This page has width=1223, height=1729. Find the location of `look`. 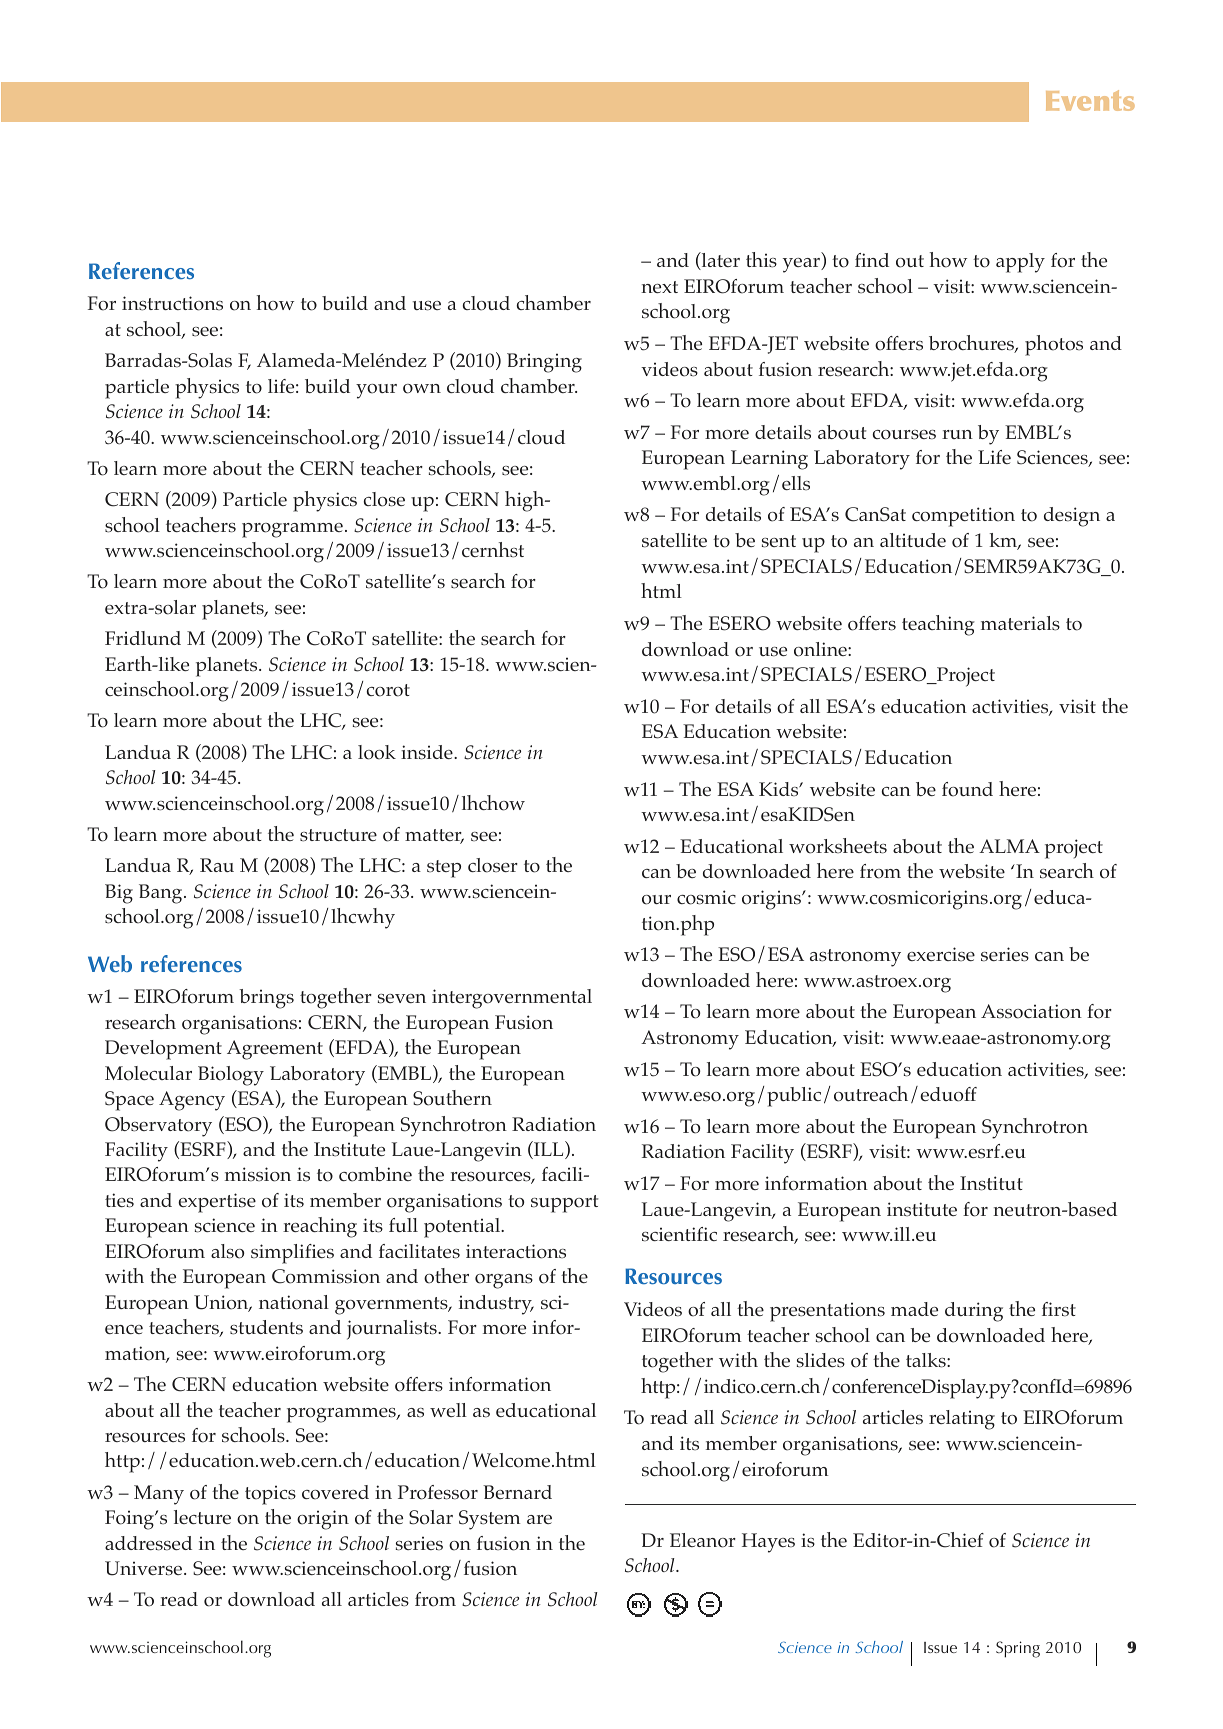

look is located at coordinates (377, 752).
